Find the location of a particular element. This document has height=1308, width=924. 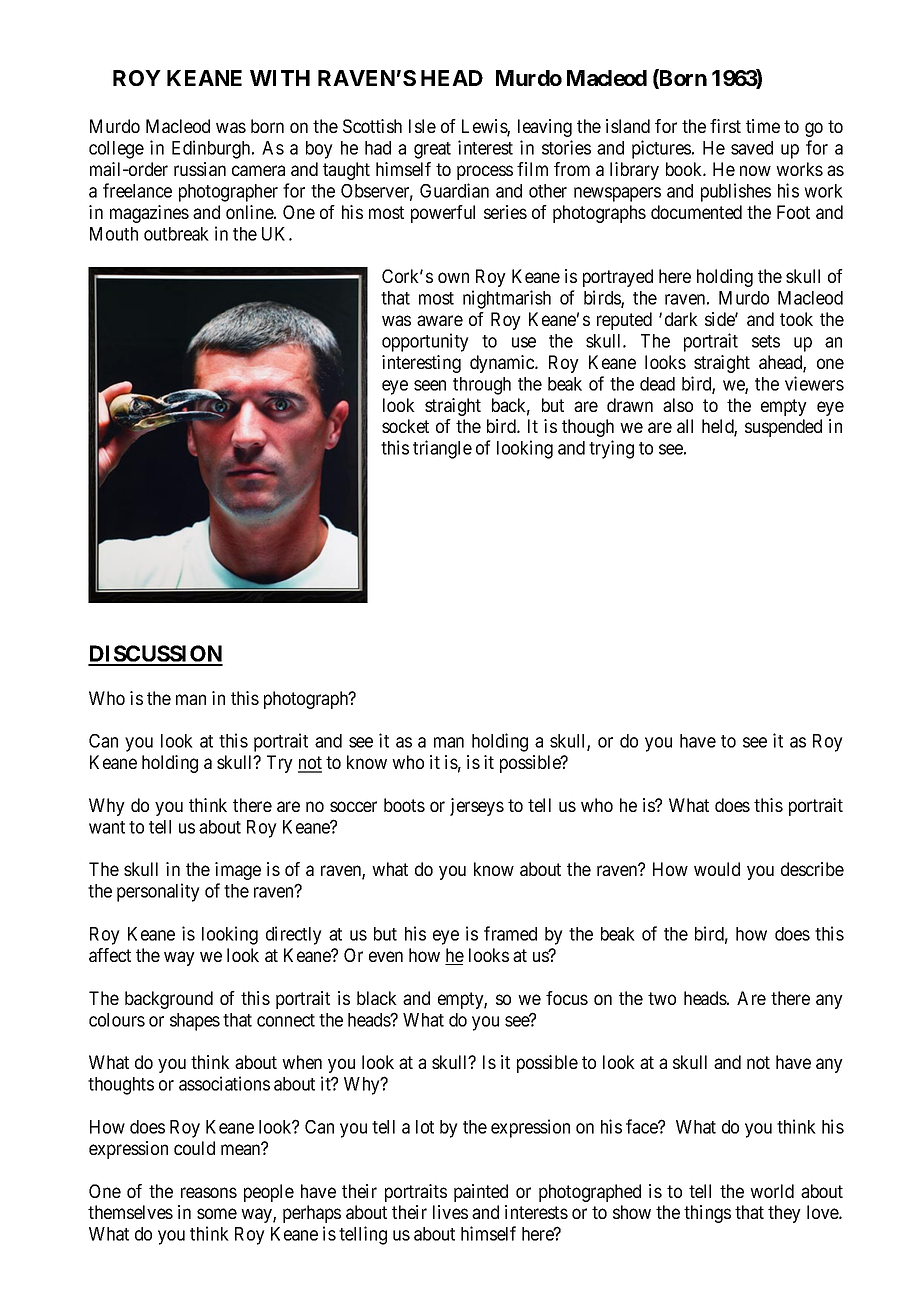

triangle is located at coordinates (442, 449).
